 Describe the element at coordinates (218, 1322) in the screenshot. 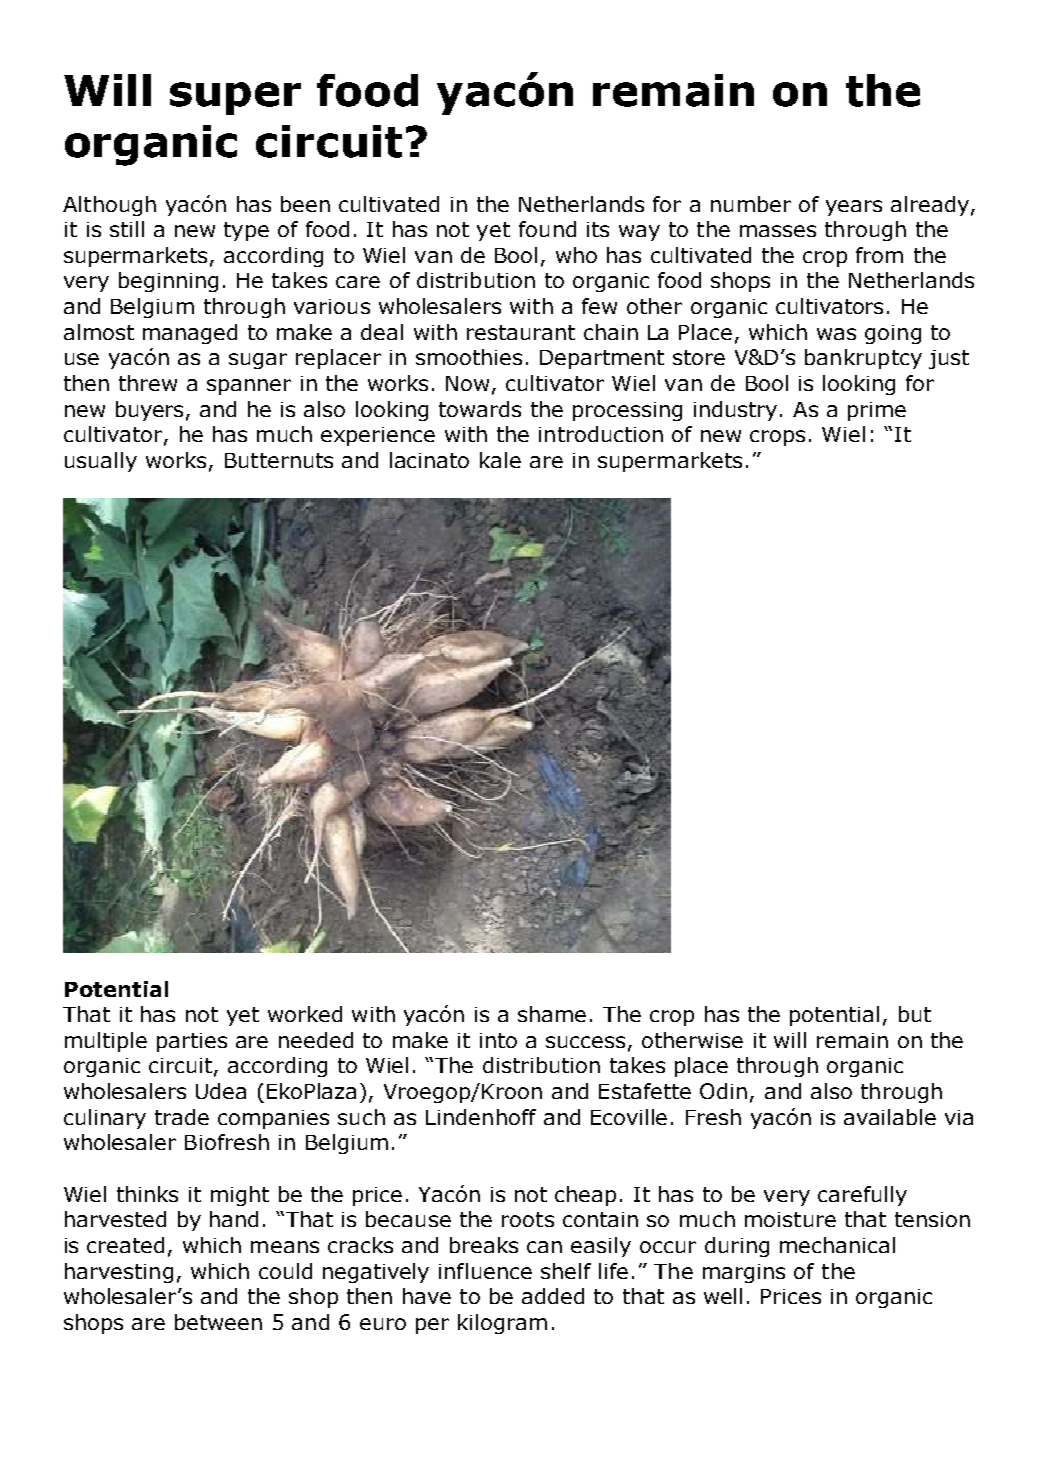

I see `between` at that location.
